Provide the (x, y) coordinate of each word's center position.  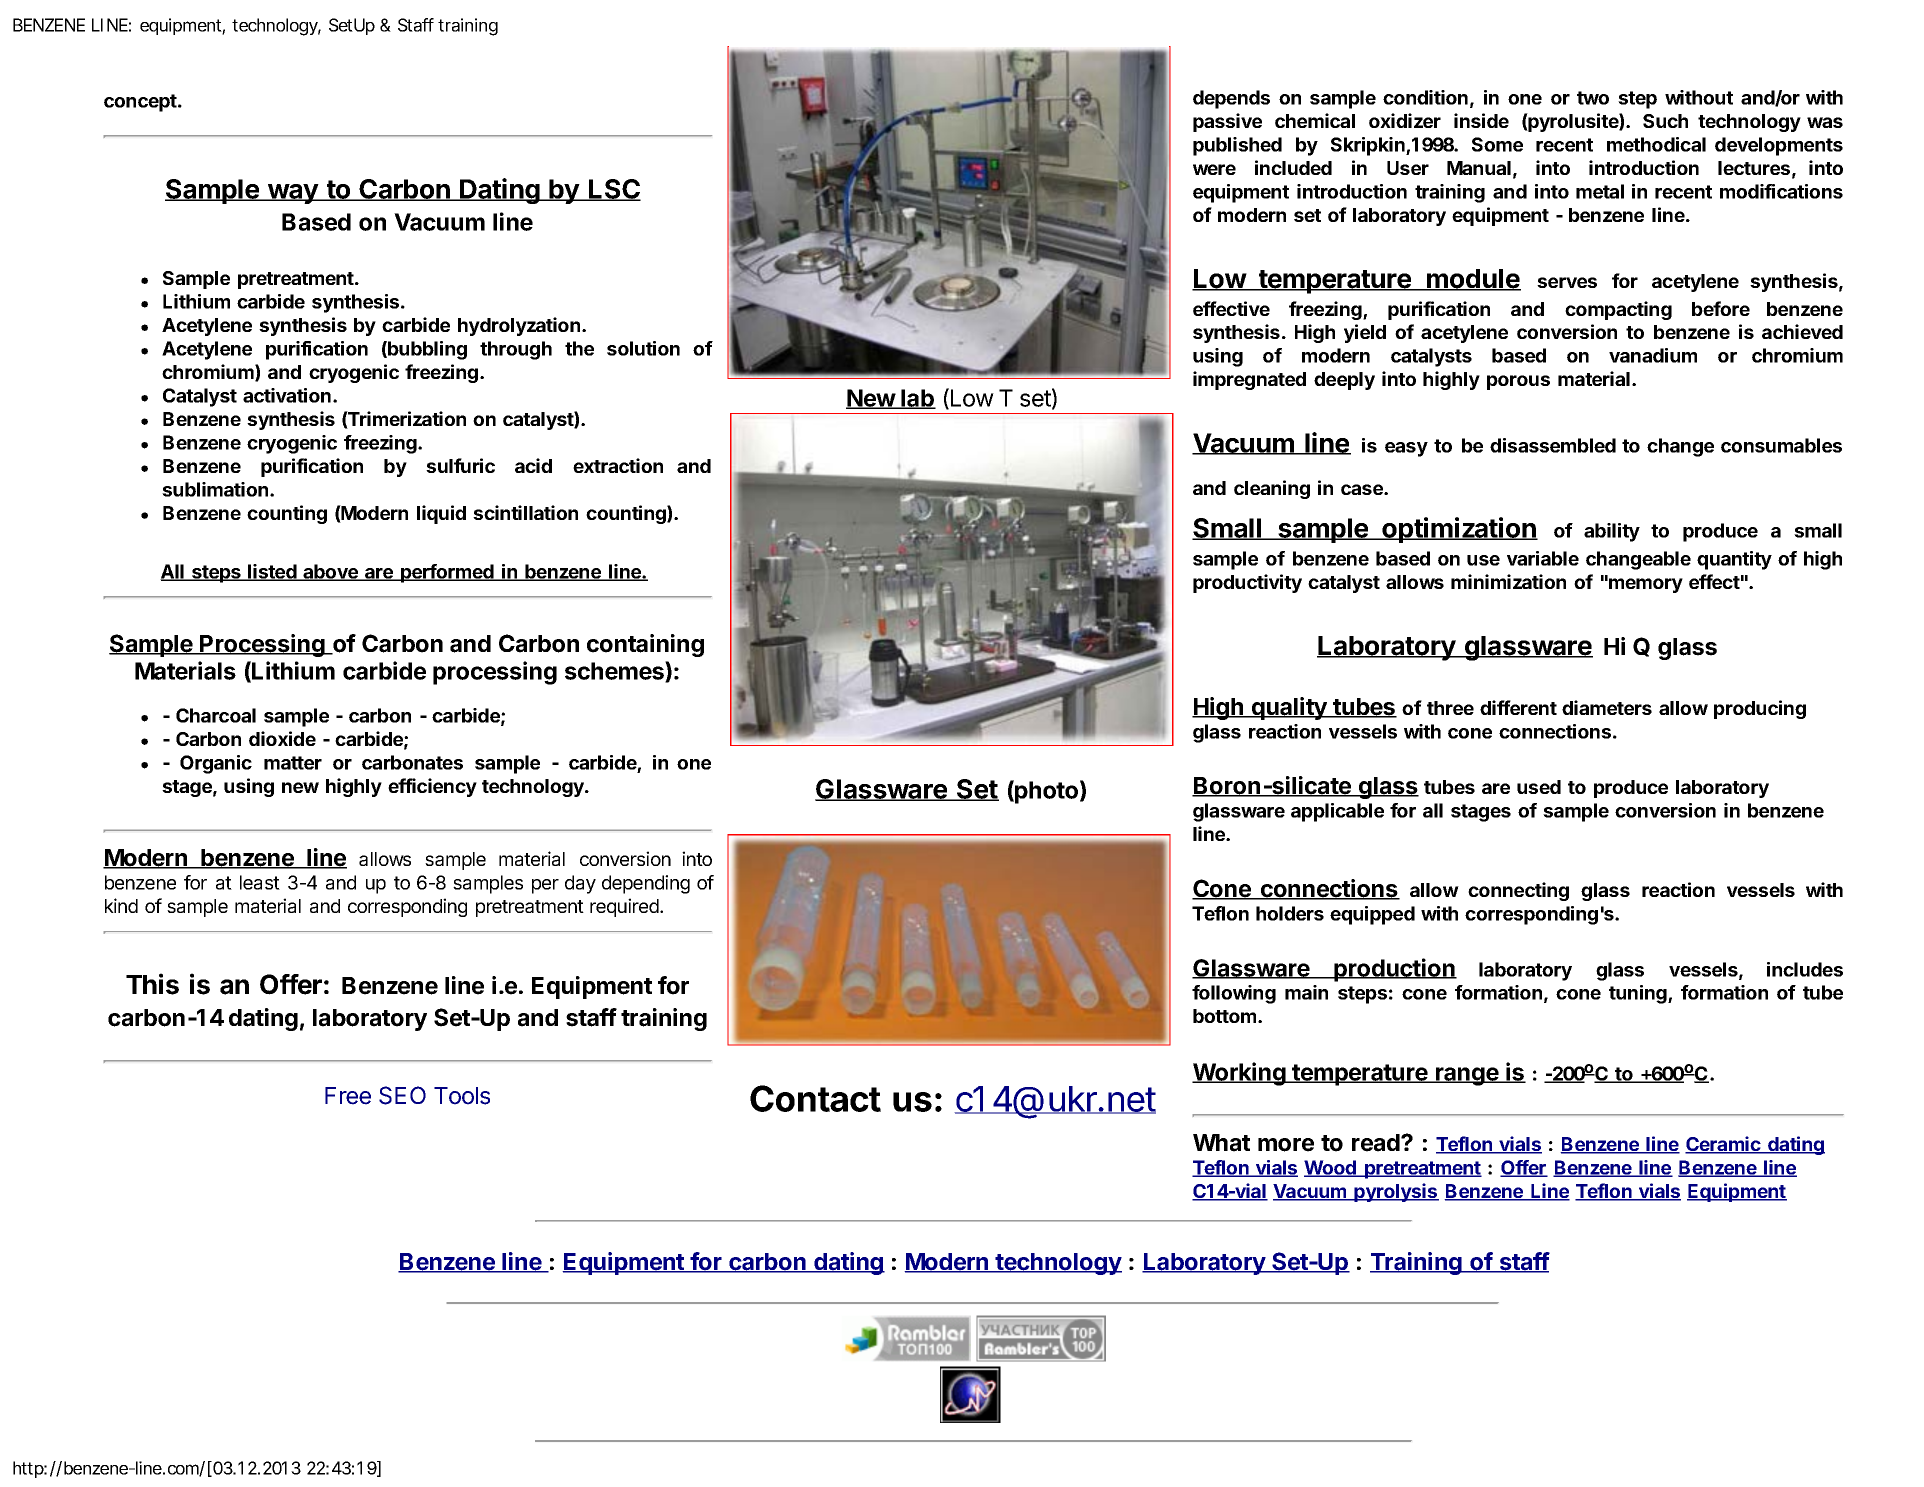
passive (1227, 122)
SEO (402, 1095)
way (293, 194)
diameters (1607, 707)
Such (1665, 121)
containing (645, 645)
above (330, 572)
